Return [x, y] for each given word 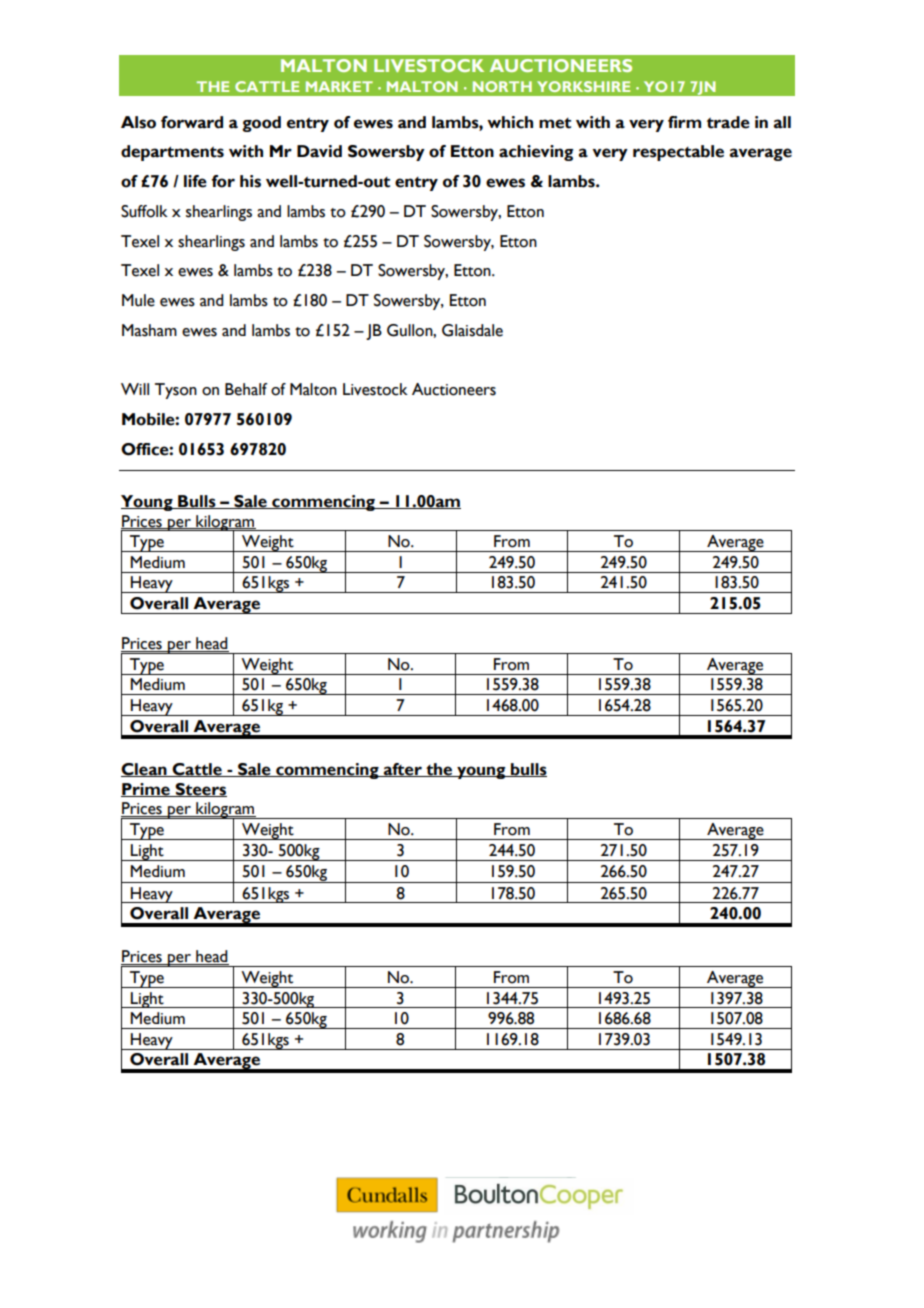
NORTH [502, 86]
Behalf [246, 389]
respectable [678, 153]
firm [684, 122]
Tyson [176, 391]
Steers [200, 790]
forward [192, 122]
